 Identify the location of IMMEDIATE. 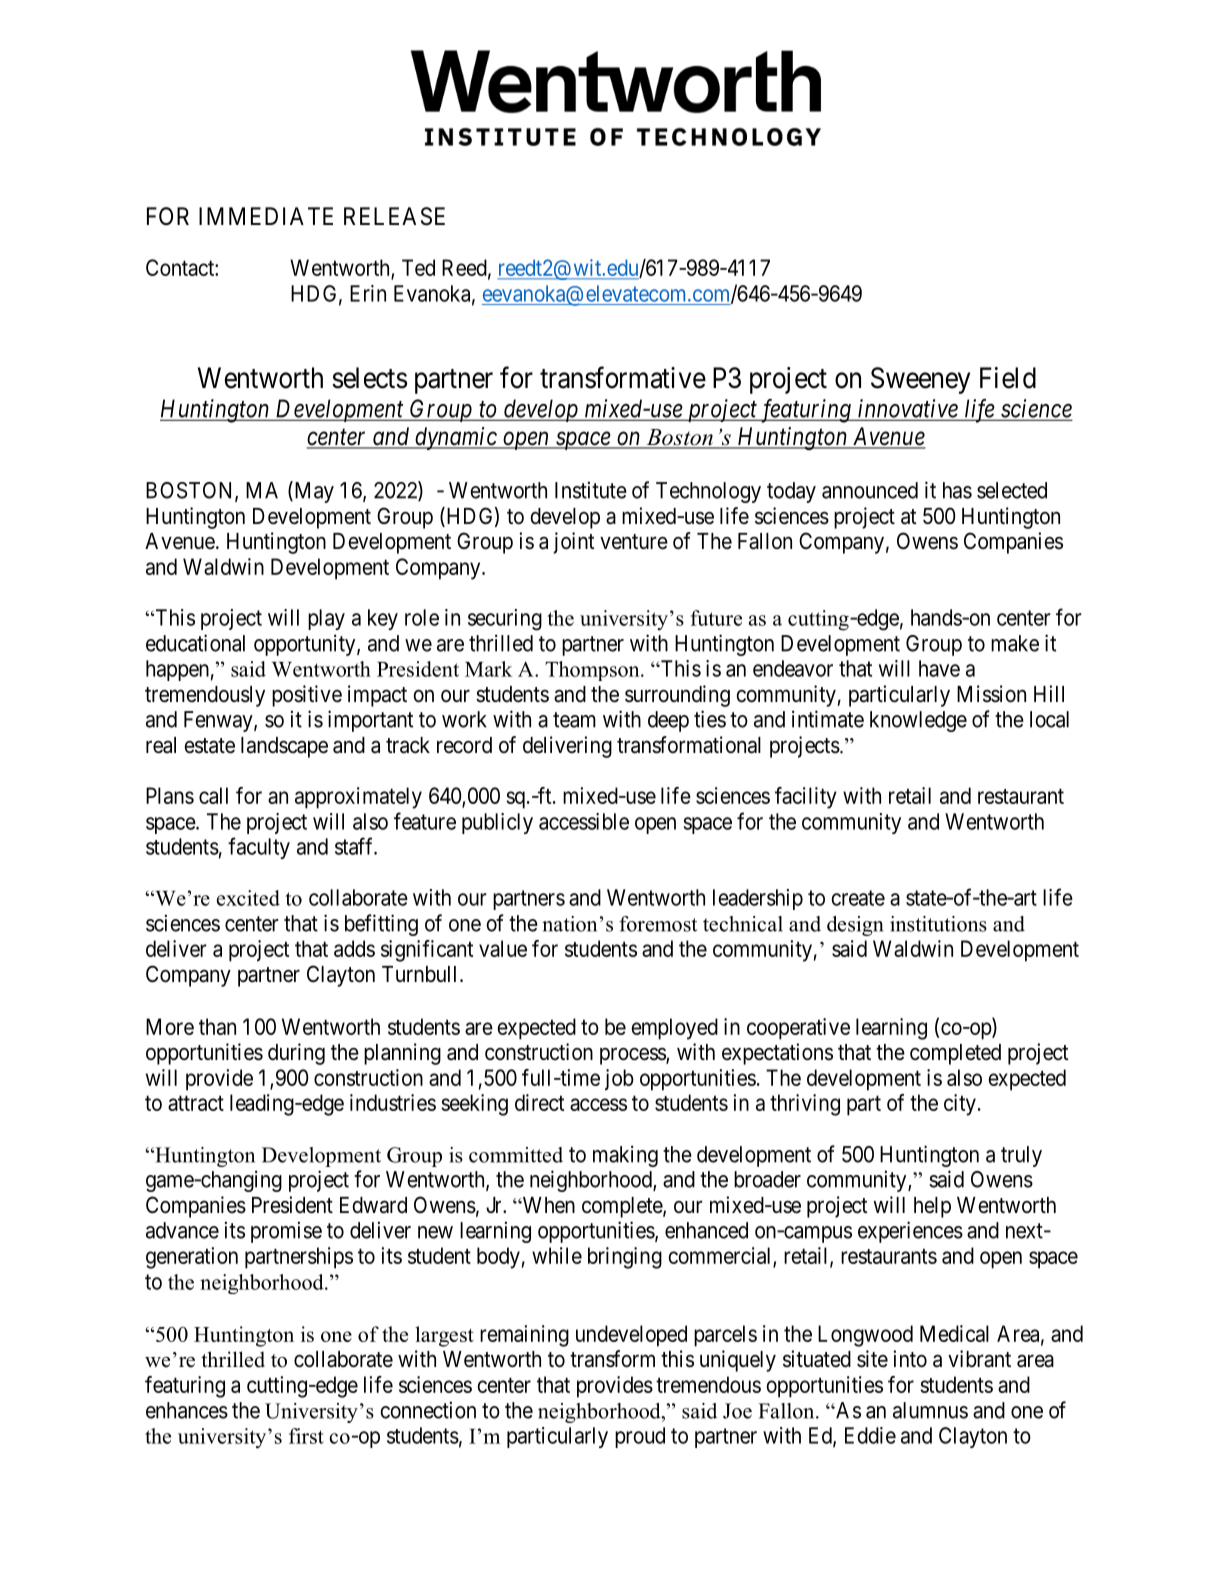
(266, 216).
